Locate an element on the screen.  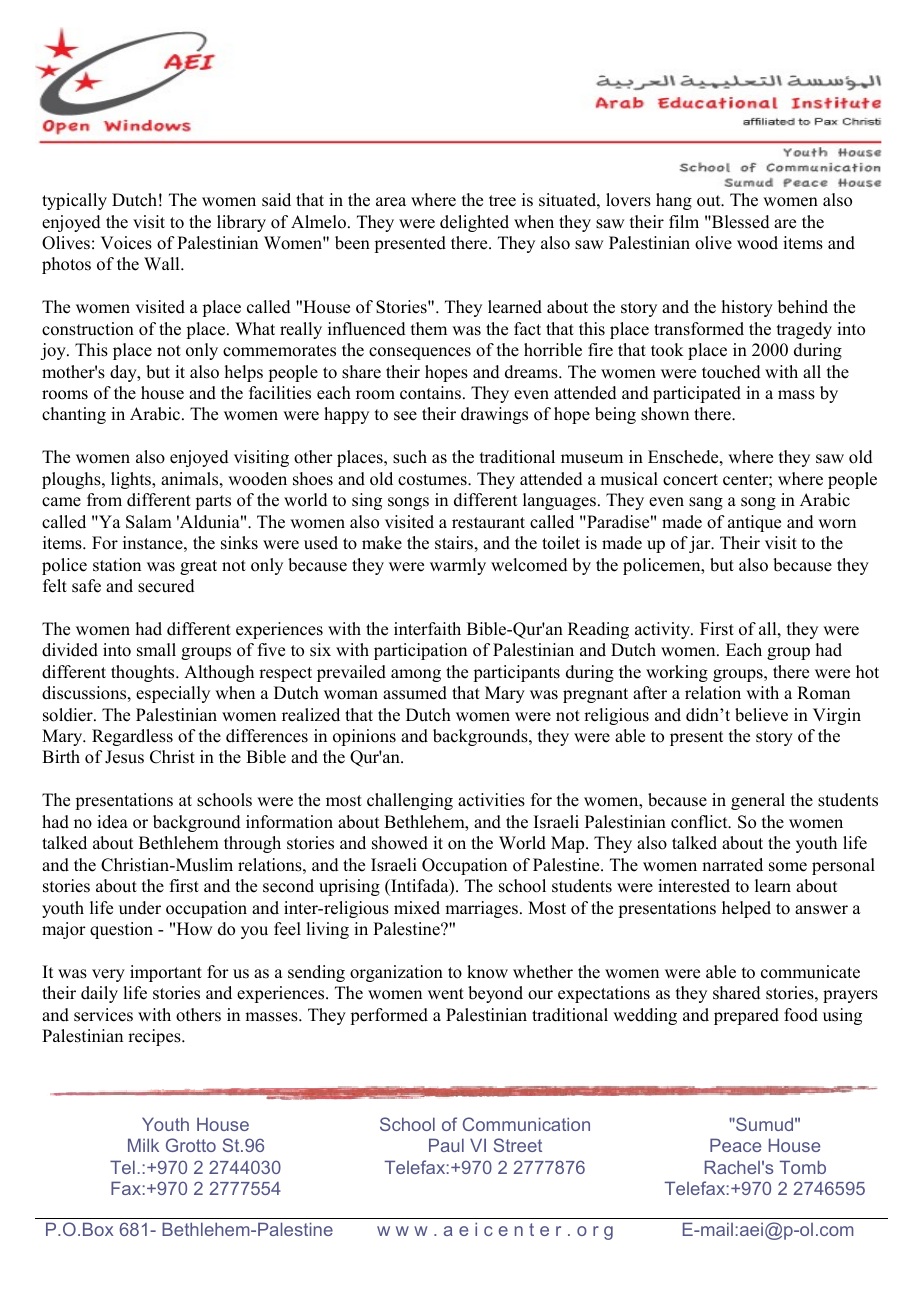
idea is located at coordinates (112, 822).
